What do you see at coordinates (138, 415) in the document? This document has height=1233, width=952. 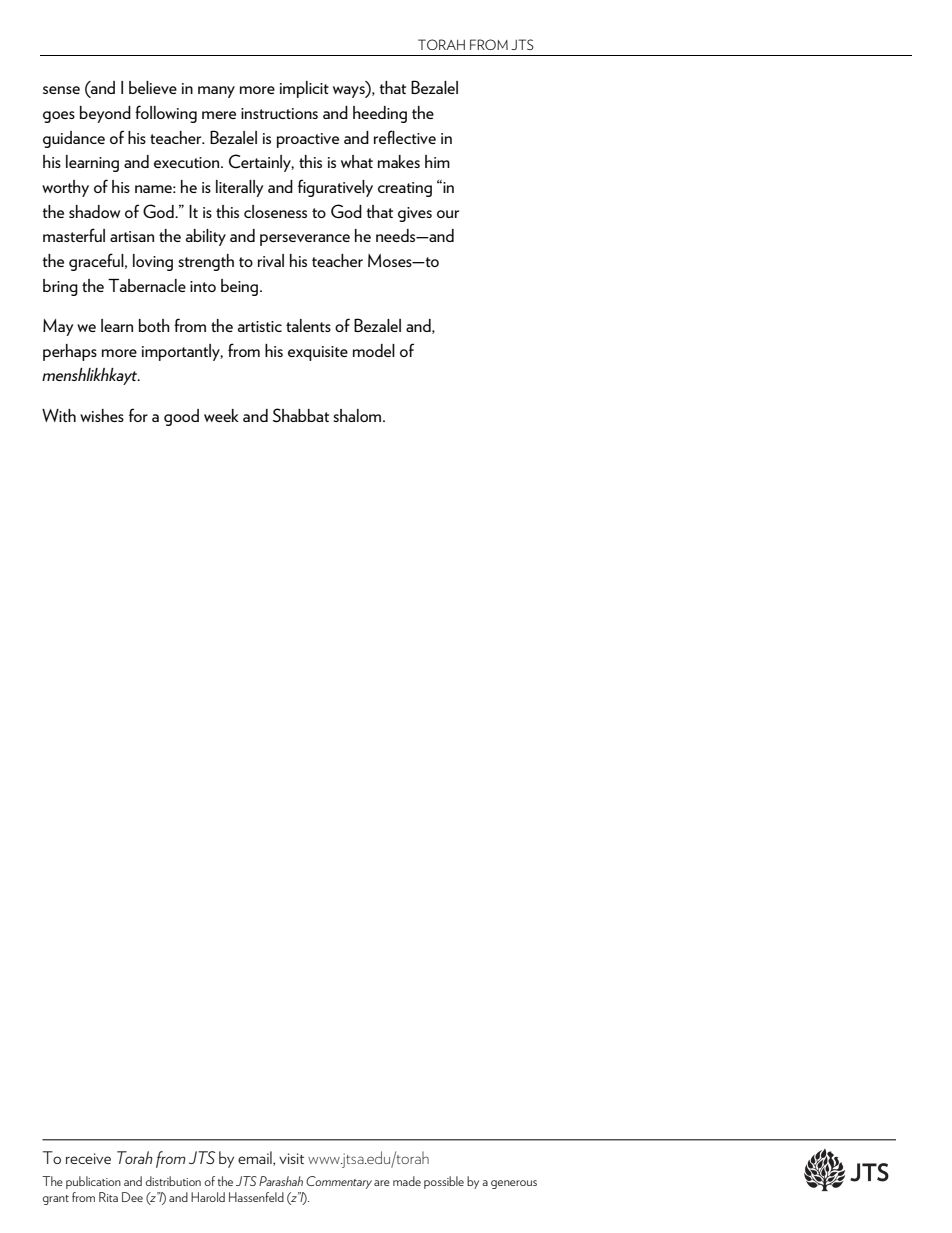 I see `for` at bounding box center [138, 415].
